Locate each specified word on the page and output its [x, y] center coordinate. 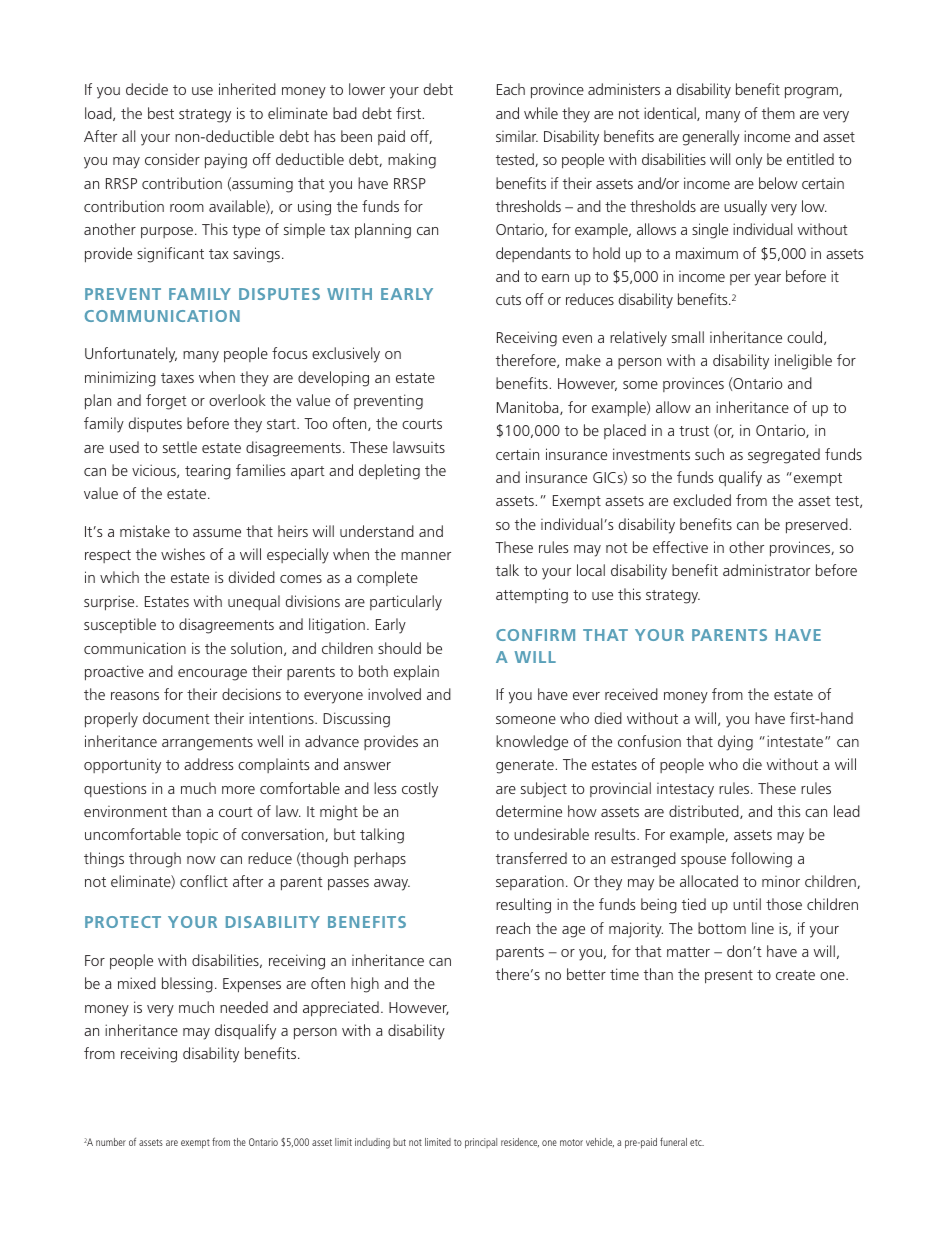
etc [697, 1142]
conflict [204, 881]
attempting [532, 596]
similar [517, 136]
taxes [177, 378]
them [778, 113]
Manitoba [529, 408]
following [761, 860]
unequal [254, 602]
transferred [531, 858]
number [111, 1142]
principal [481, 1143]
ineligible [803, 362]
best [161, 113]
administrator [766, 570]
